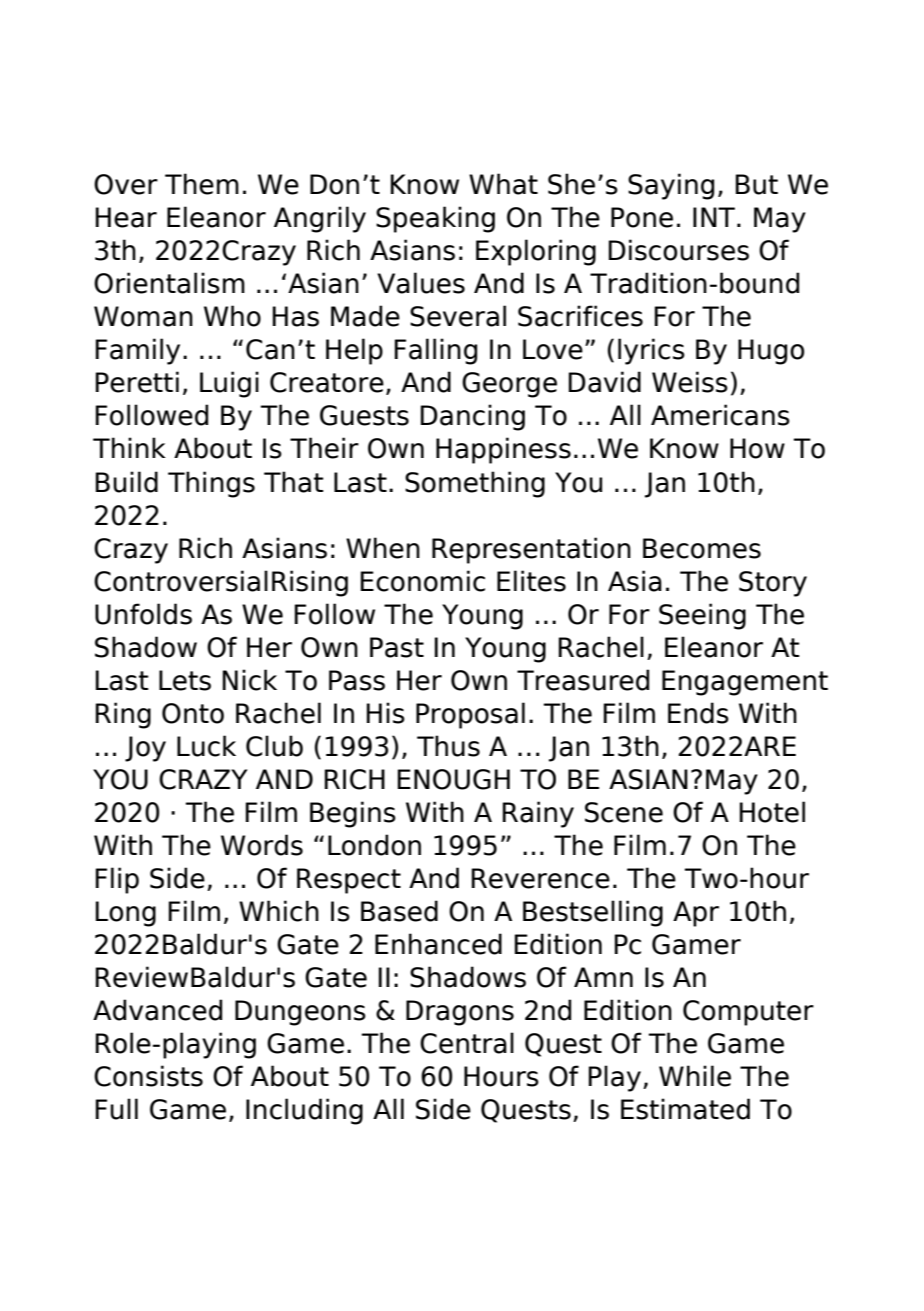 The width and height of the image is (924, 1311). I want to click on Luck, so click(206, 746).
